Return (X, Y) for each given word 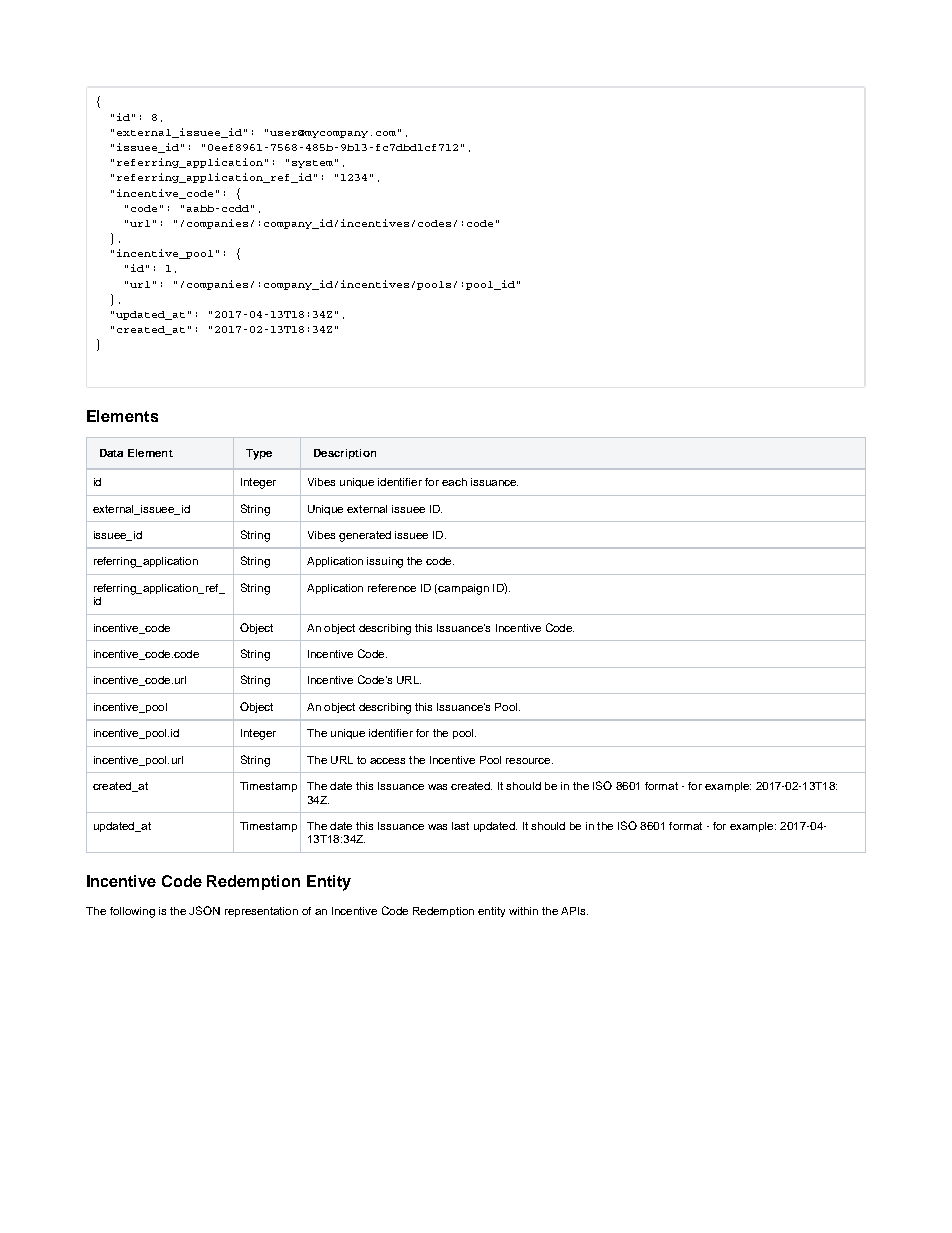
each (454, 482)
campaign (463, 589)
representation (261, 912)
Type (259, 454)
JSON (204, 910)
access (387, 761)
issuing (385, 562)
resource (529, 761)
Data (111, 453)
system (312, 164)
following (132, 912)
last (460, 826)
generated (365, 536)
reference (392, 588)
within (523, 911)
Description (345, 454)
